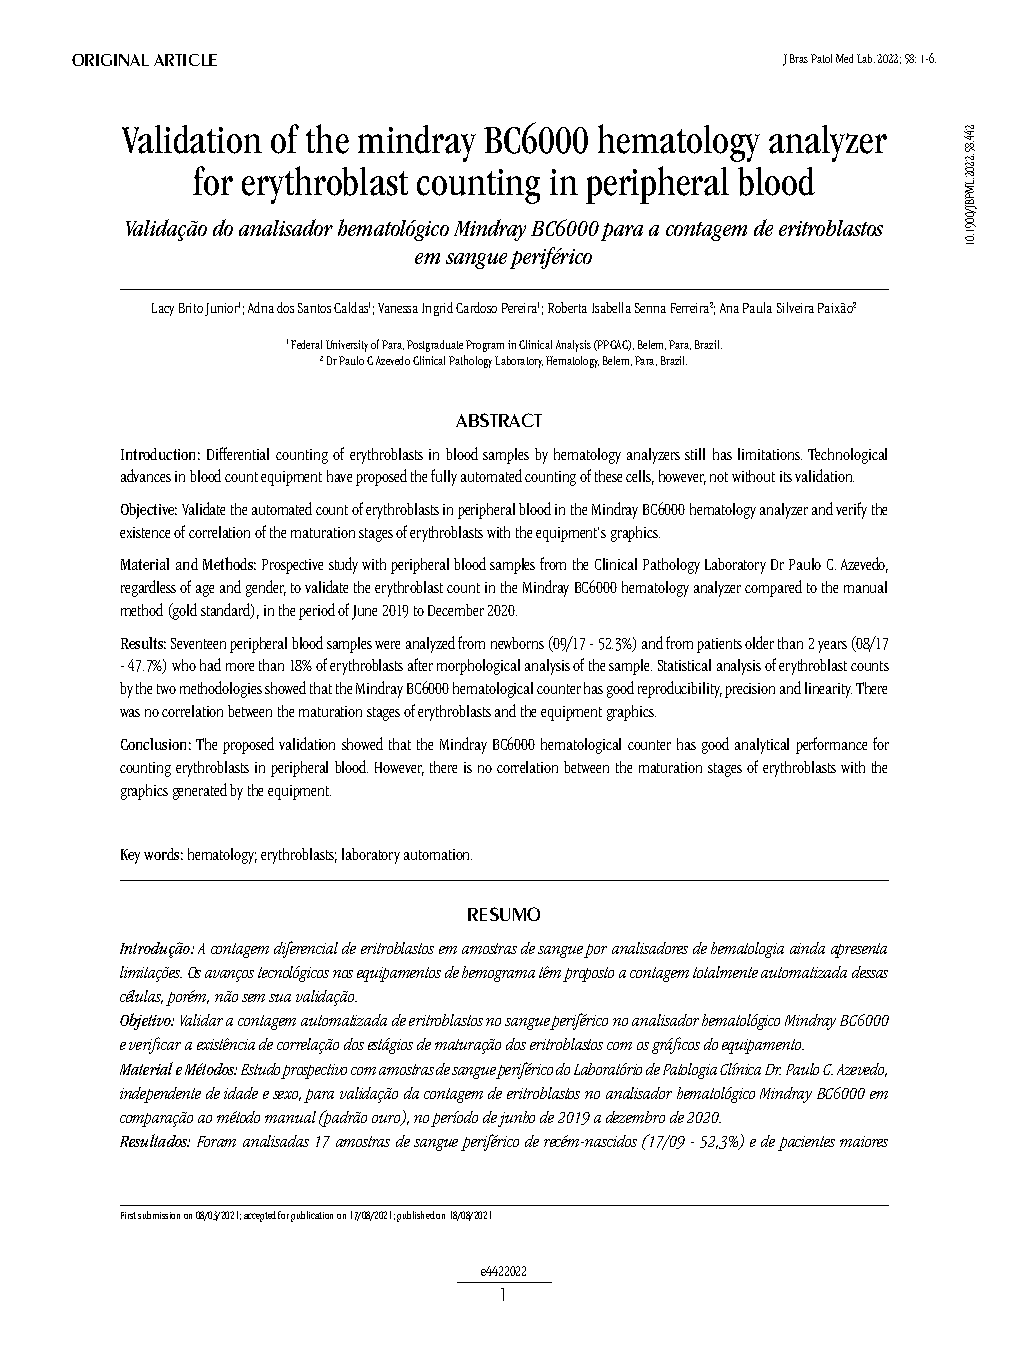 The height and width of the image is (1345, 1009). I want to click on Program, so click(485, 346).
